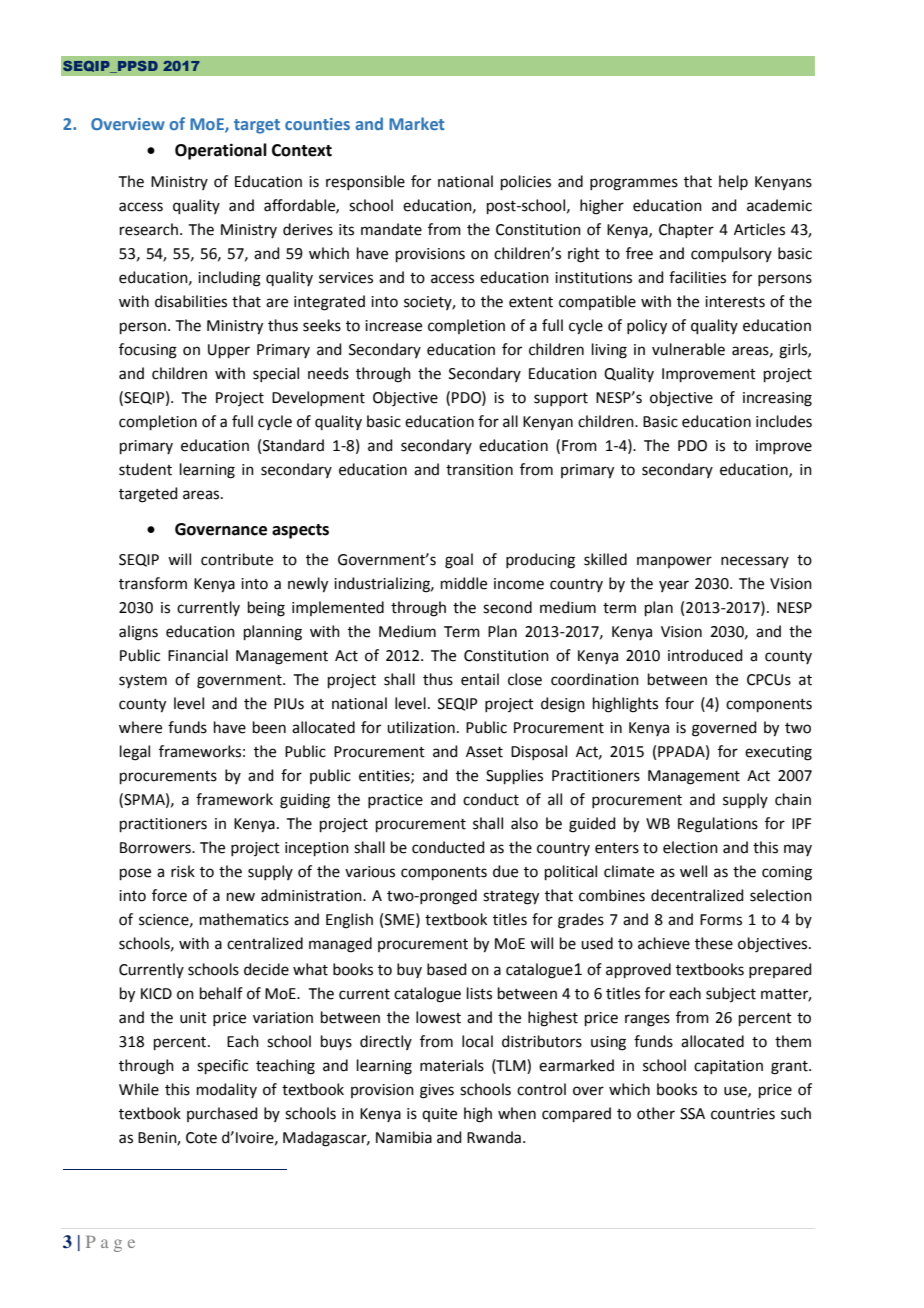  Describe the element at coordinates (514, 776) in the document. I see `Supplies` at that location.
